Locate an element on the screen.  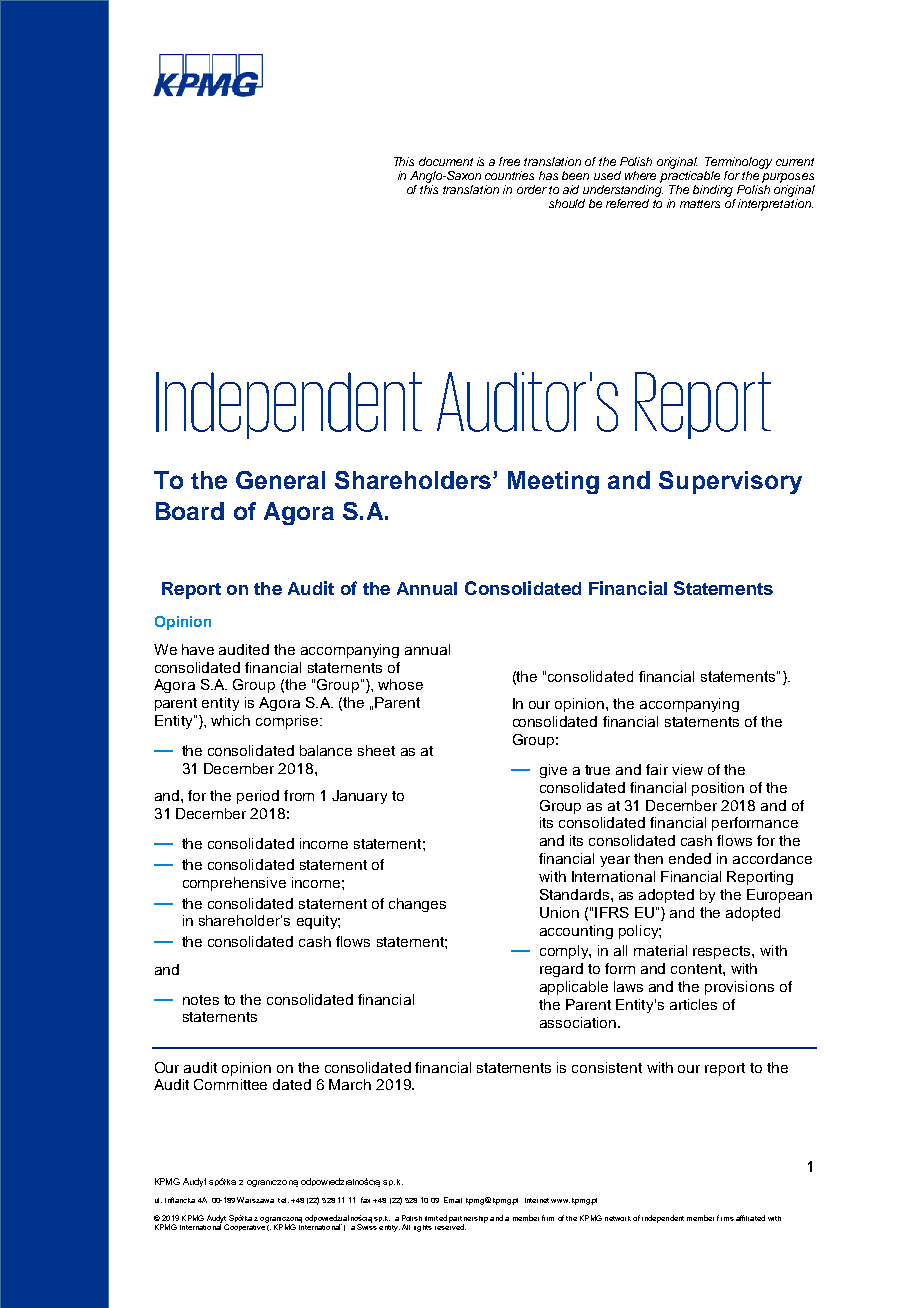
tel is located at coordinates (282, 1200).
